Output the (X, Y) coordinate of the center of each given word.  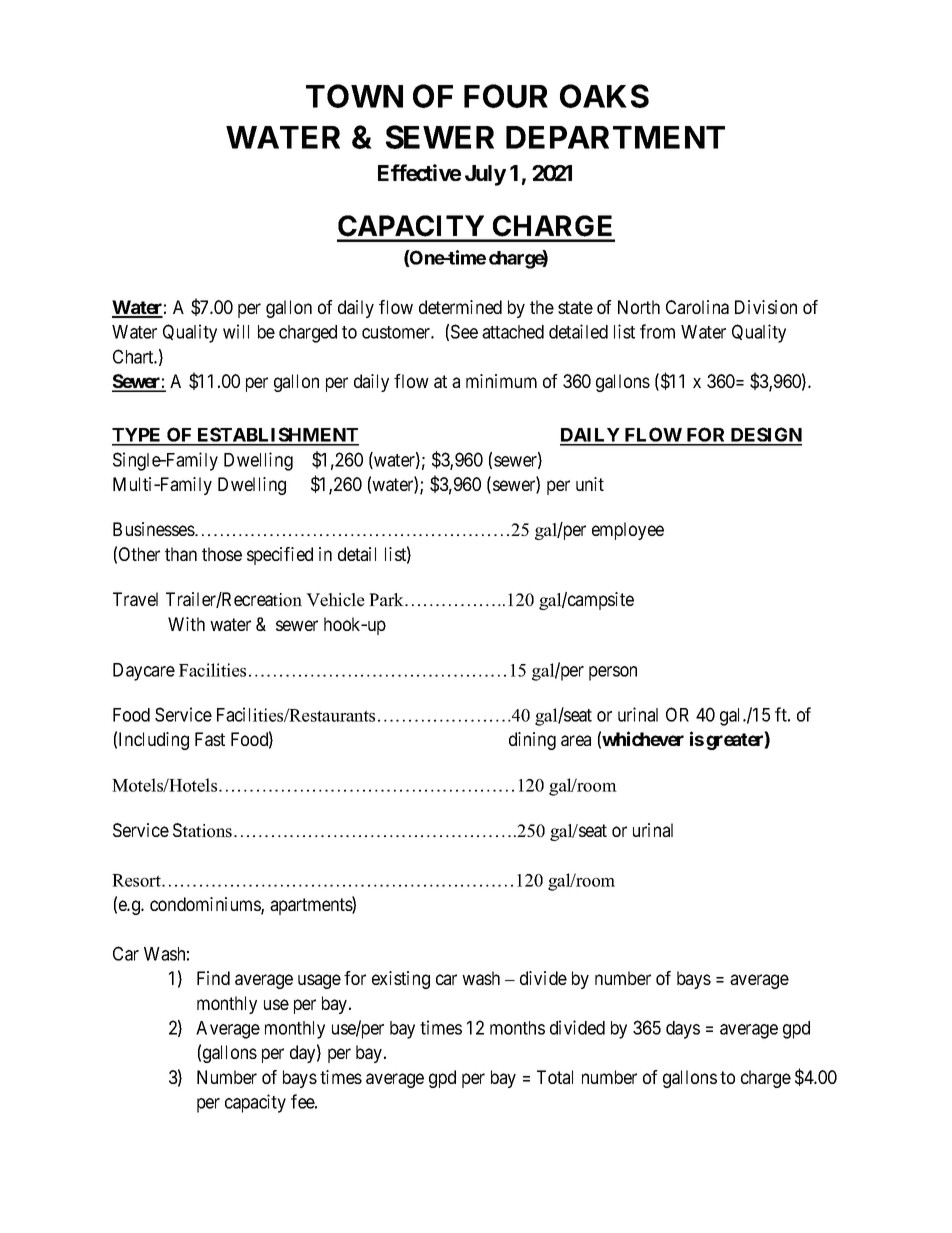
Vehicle (335, 600)
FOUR (506, 96)
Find (213, 978)
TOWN (354, 96)
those (222, 554)
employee (628, 531)
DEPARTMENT (615, 137)
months (517, 1028)
